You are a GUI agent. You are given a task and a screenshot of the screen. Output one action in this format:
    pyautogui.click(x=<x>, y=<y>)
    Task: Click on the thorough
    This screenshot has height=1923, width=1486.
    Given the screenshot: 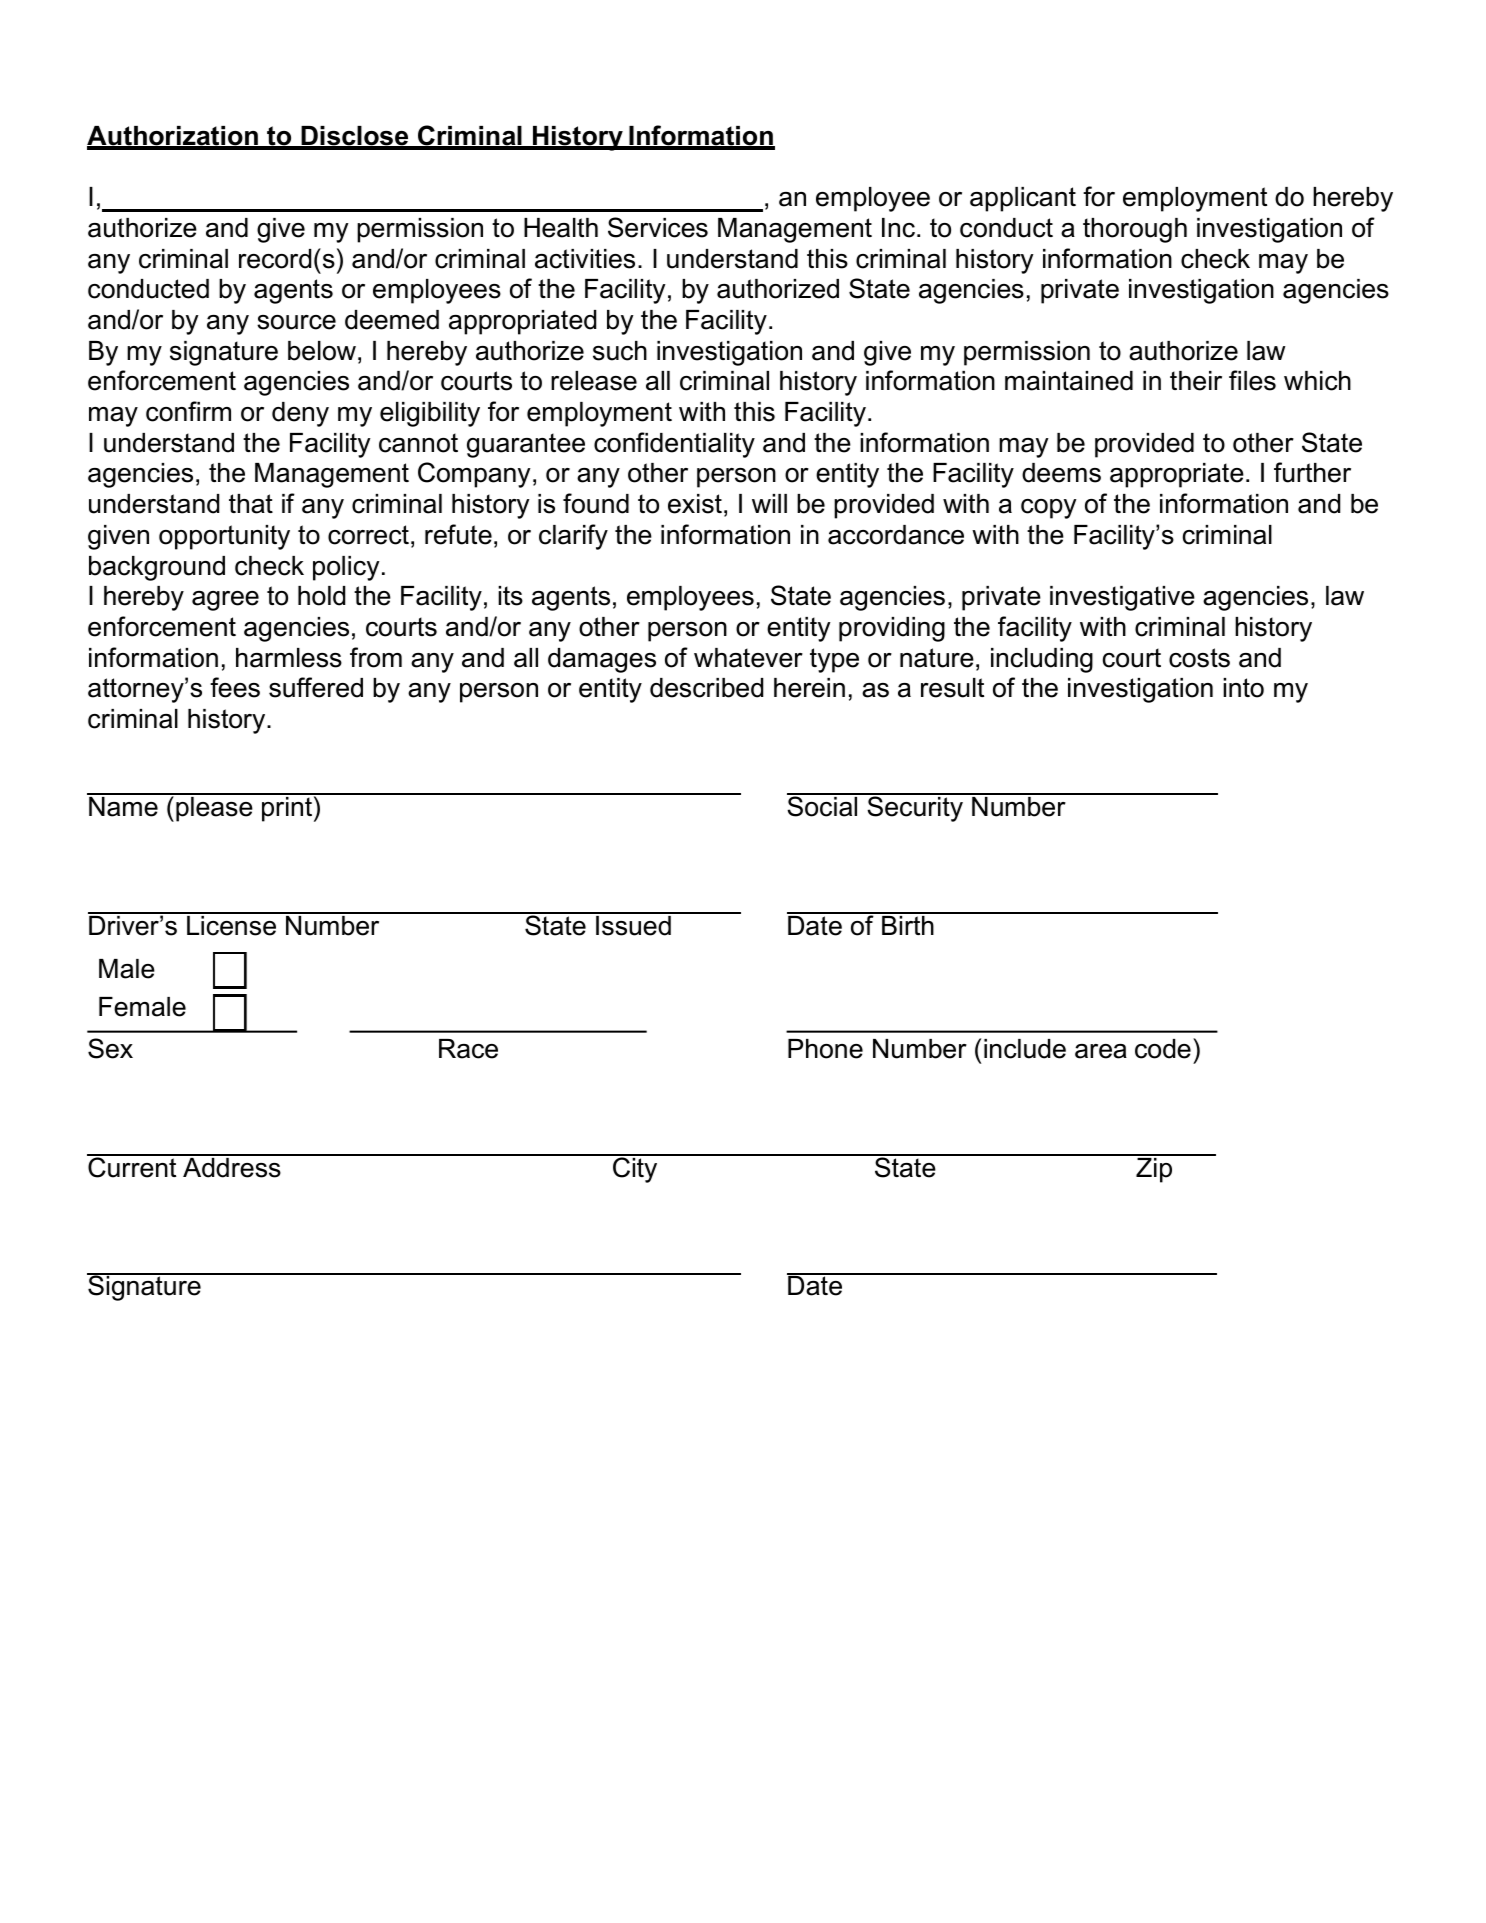 What is the action you would take?
    pyautogui.click(x=1135, y=230)
